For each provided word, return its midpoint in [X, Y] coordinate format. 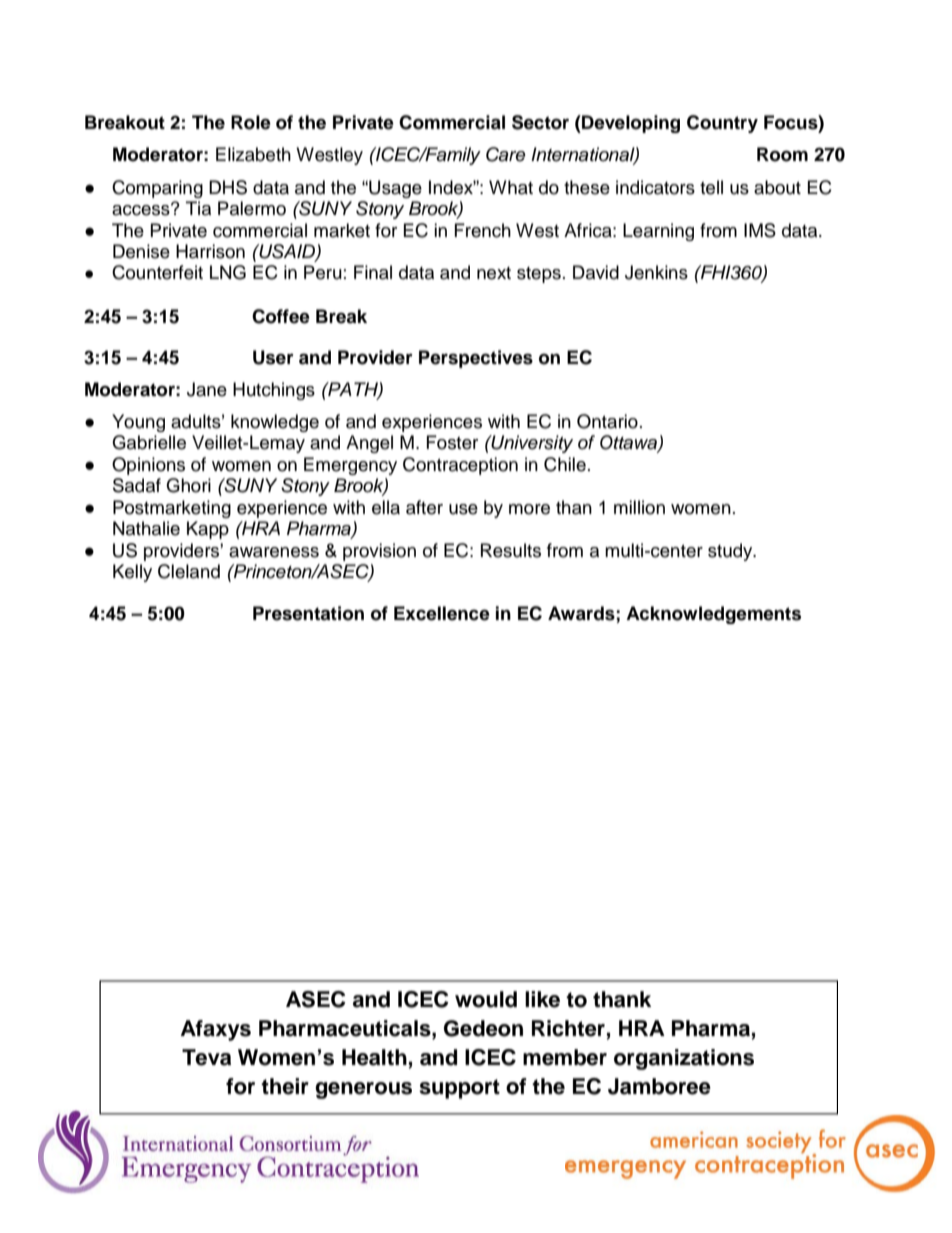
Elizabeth [253, 154]
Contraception [460, 466]
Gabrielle [149, 442]
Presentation [308, 613]
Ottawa [629, 443]
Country [722, 124]
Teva [206, 1057]
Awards [582, 614]
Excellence [442, 613]
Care [506, 154]
